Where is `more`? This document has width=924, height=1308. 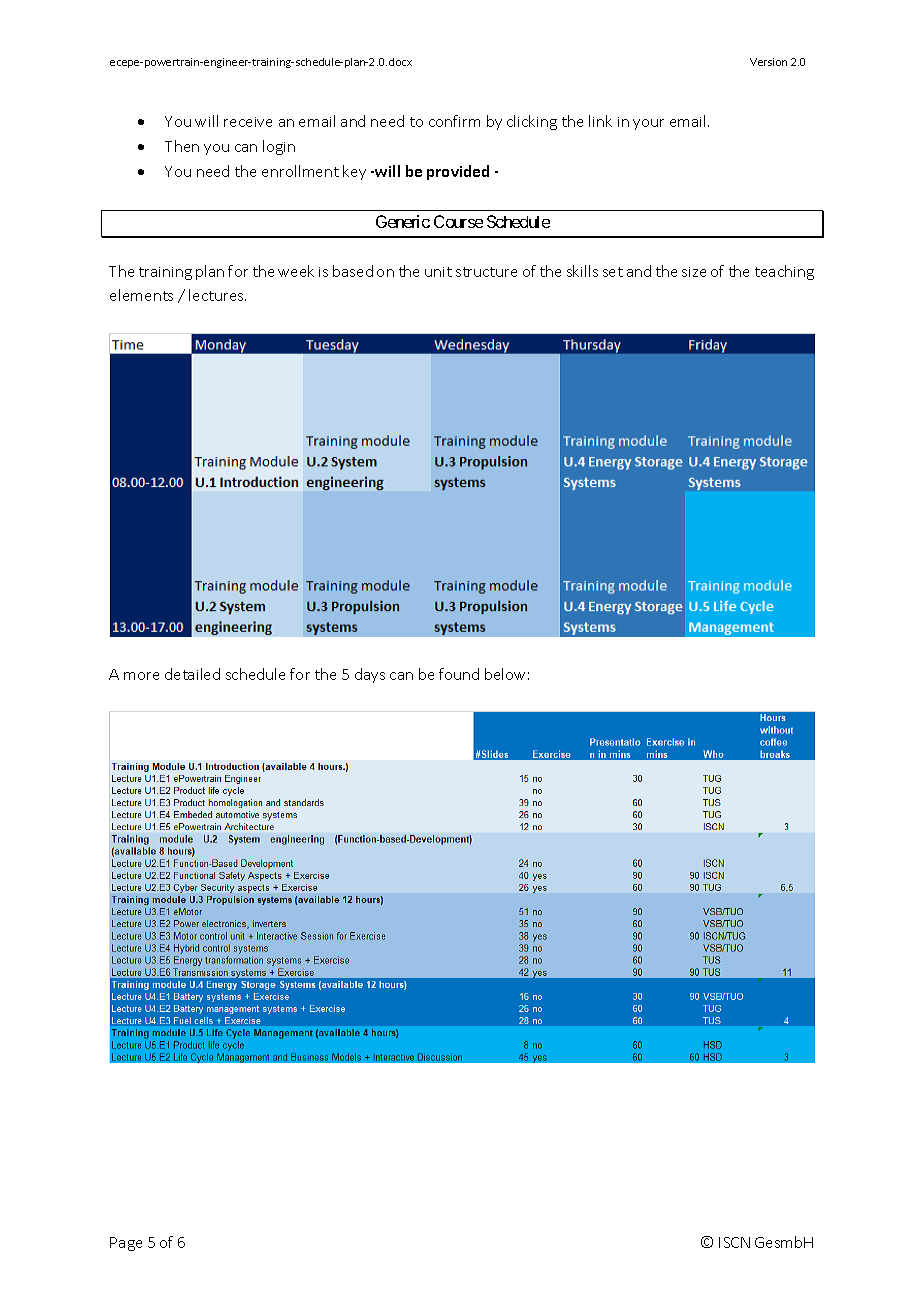 more is located at coordinates (141, 676).
